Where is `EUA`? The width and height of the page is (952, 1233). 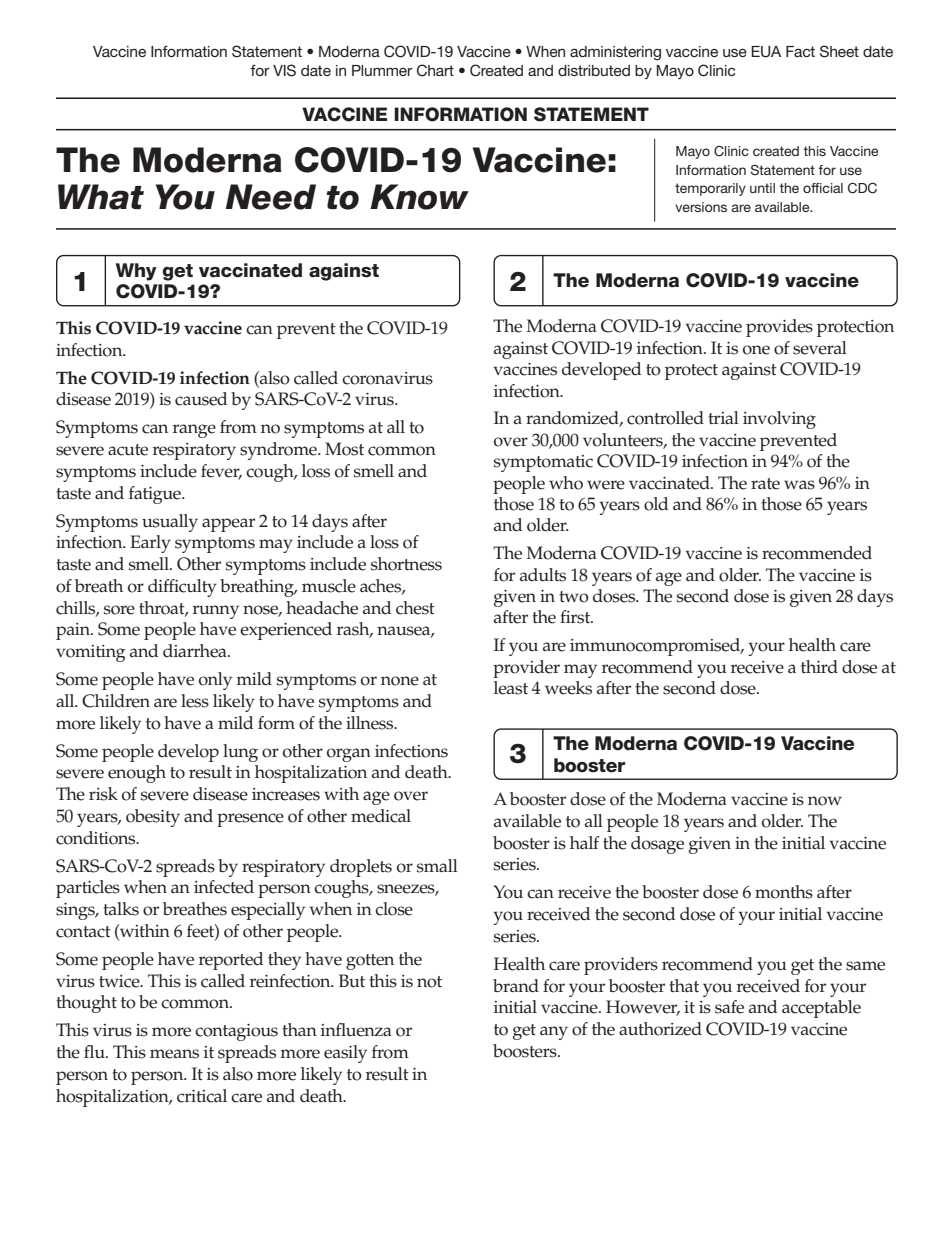
EUA is located at coordinates (766, 52).
